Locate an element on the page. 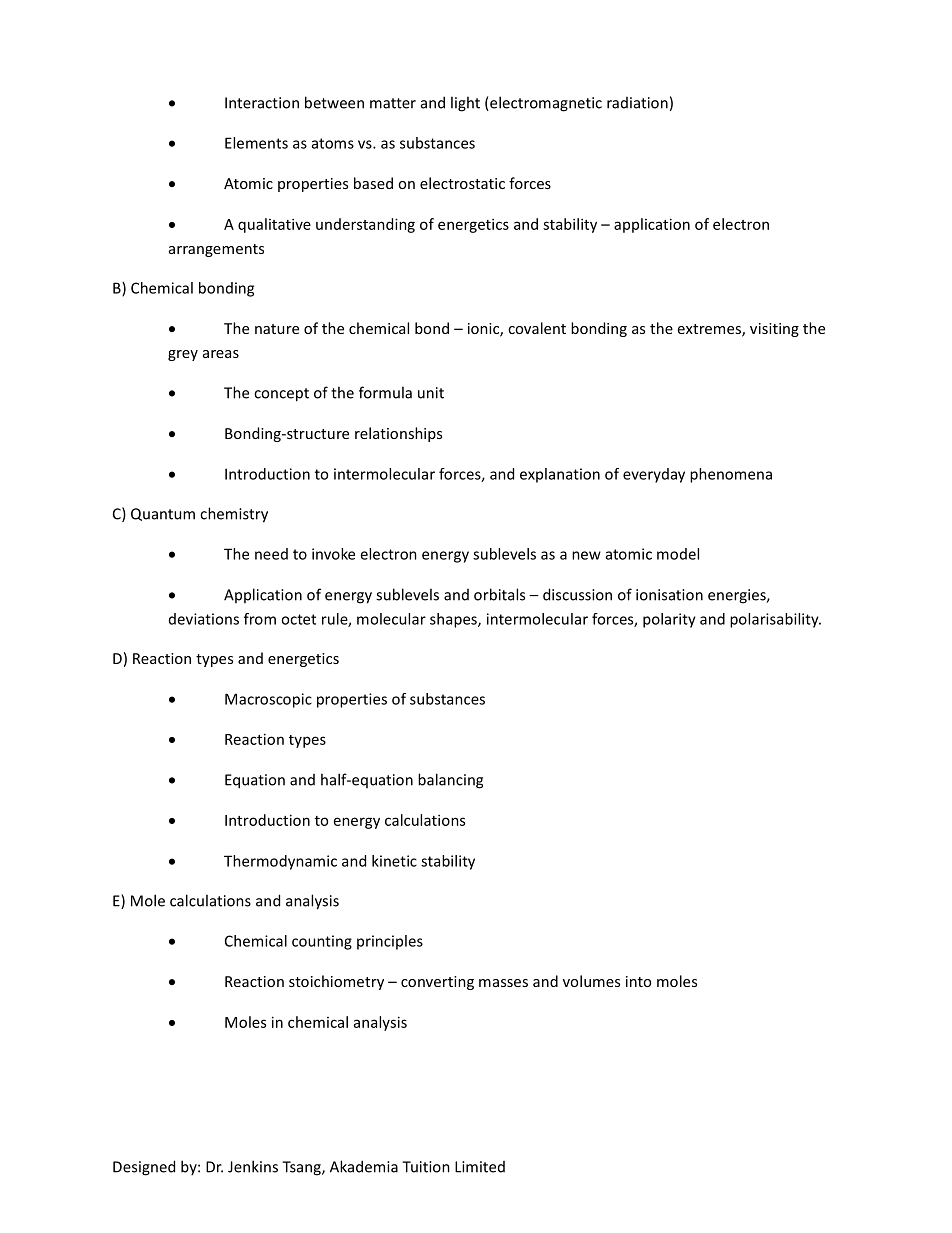  counting is located at coordinates (322, 942).
